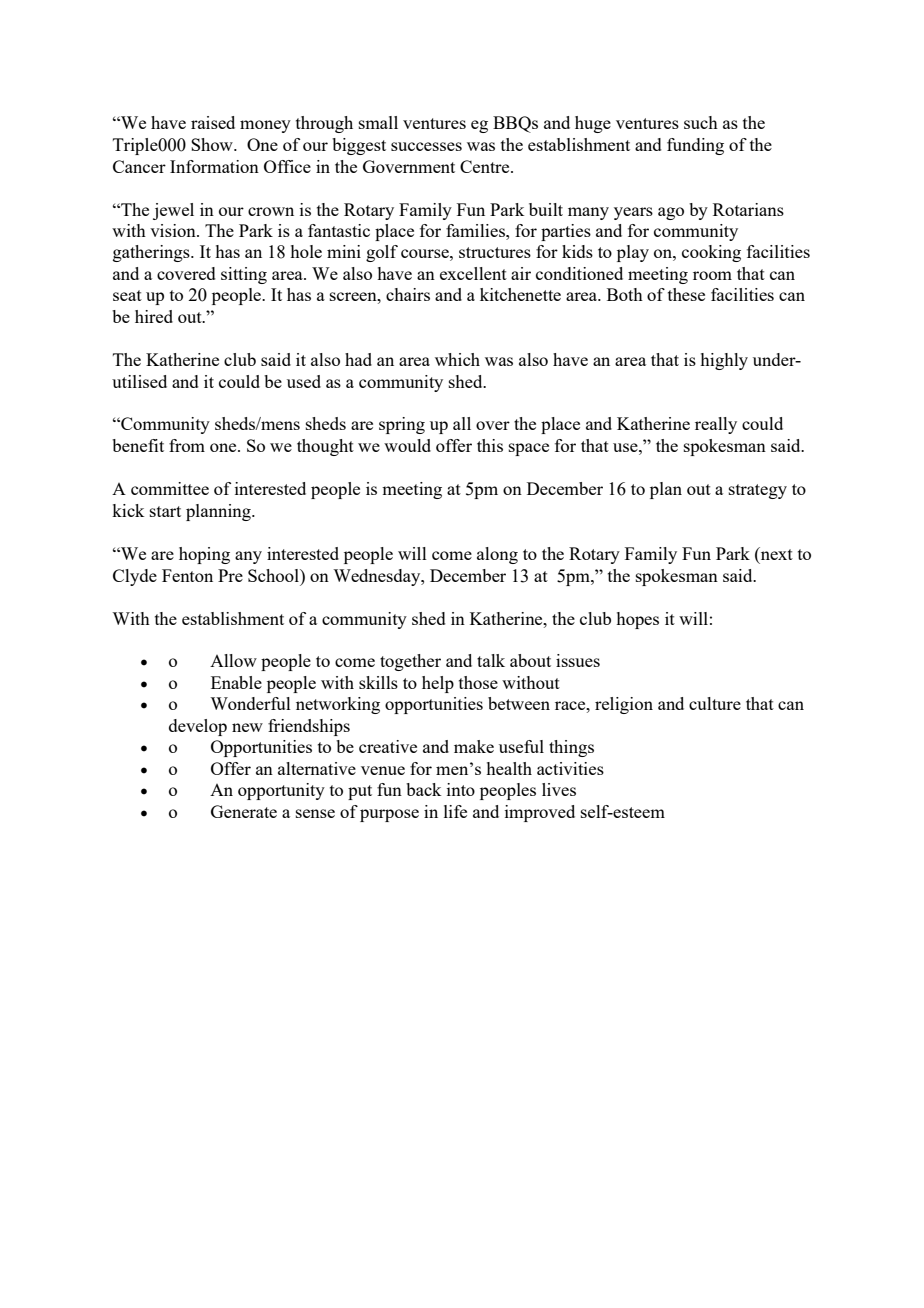 This page has width=924, height=1308. I want to click on from, so click(187, 445).
